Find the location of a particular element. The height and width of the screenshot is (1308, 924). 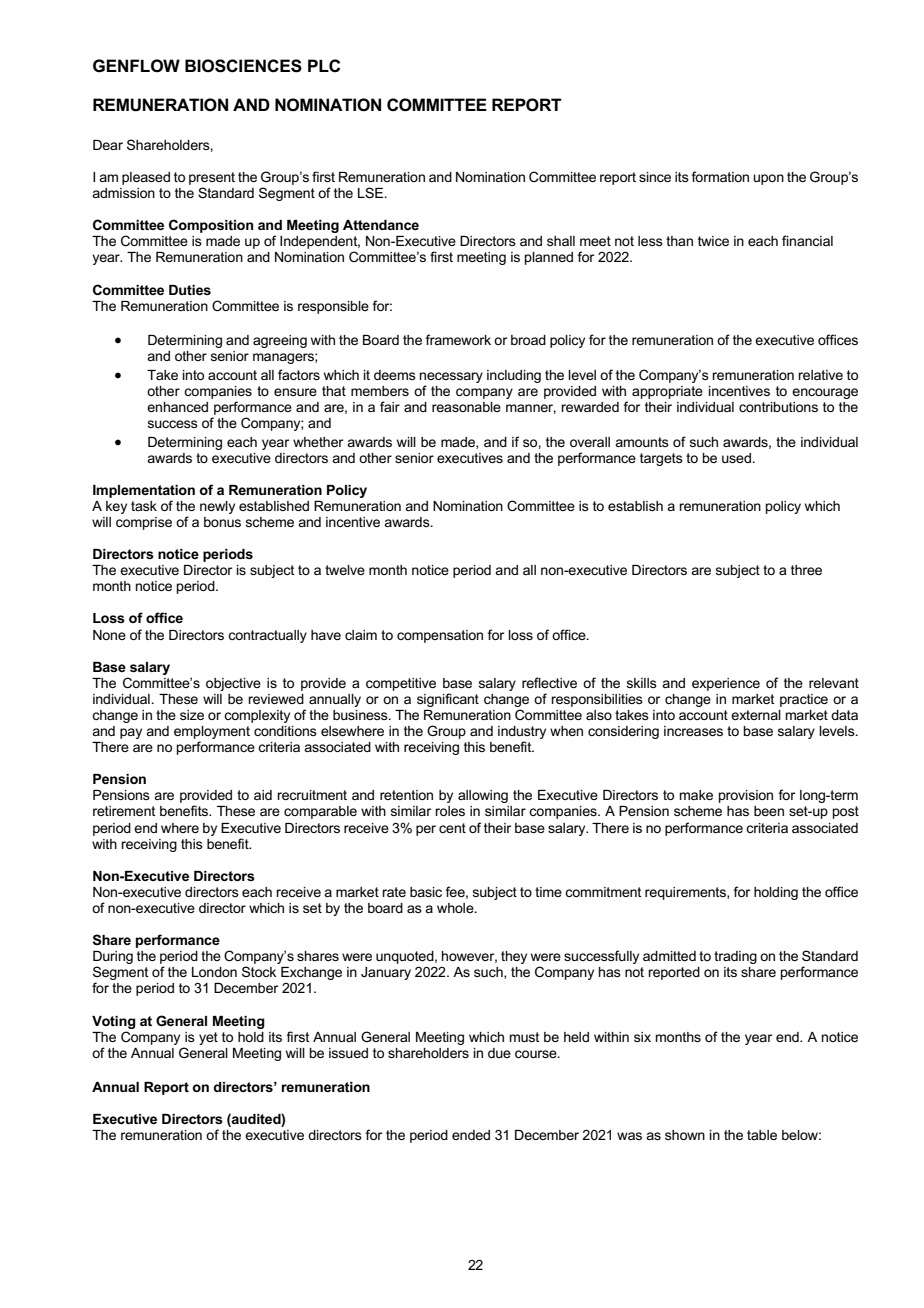

three is located at coordinates (806, 570).
